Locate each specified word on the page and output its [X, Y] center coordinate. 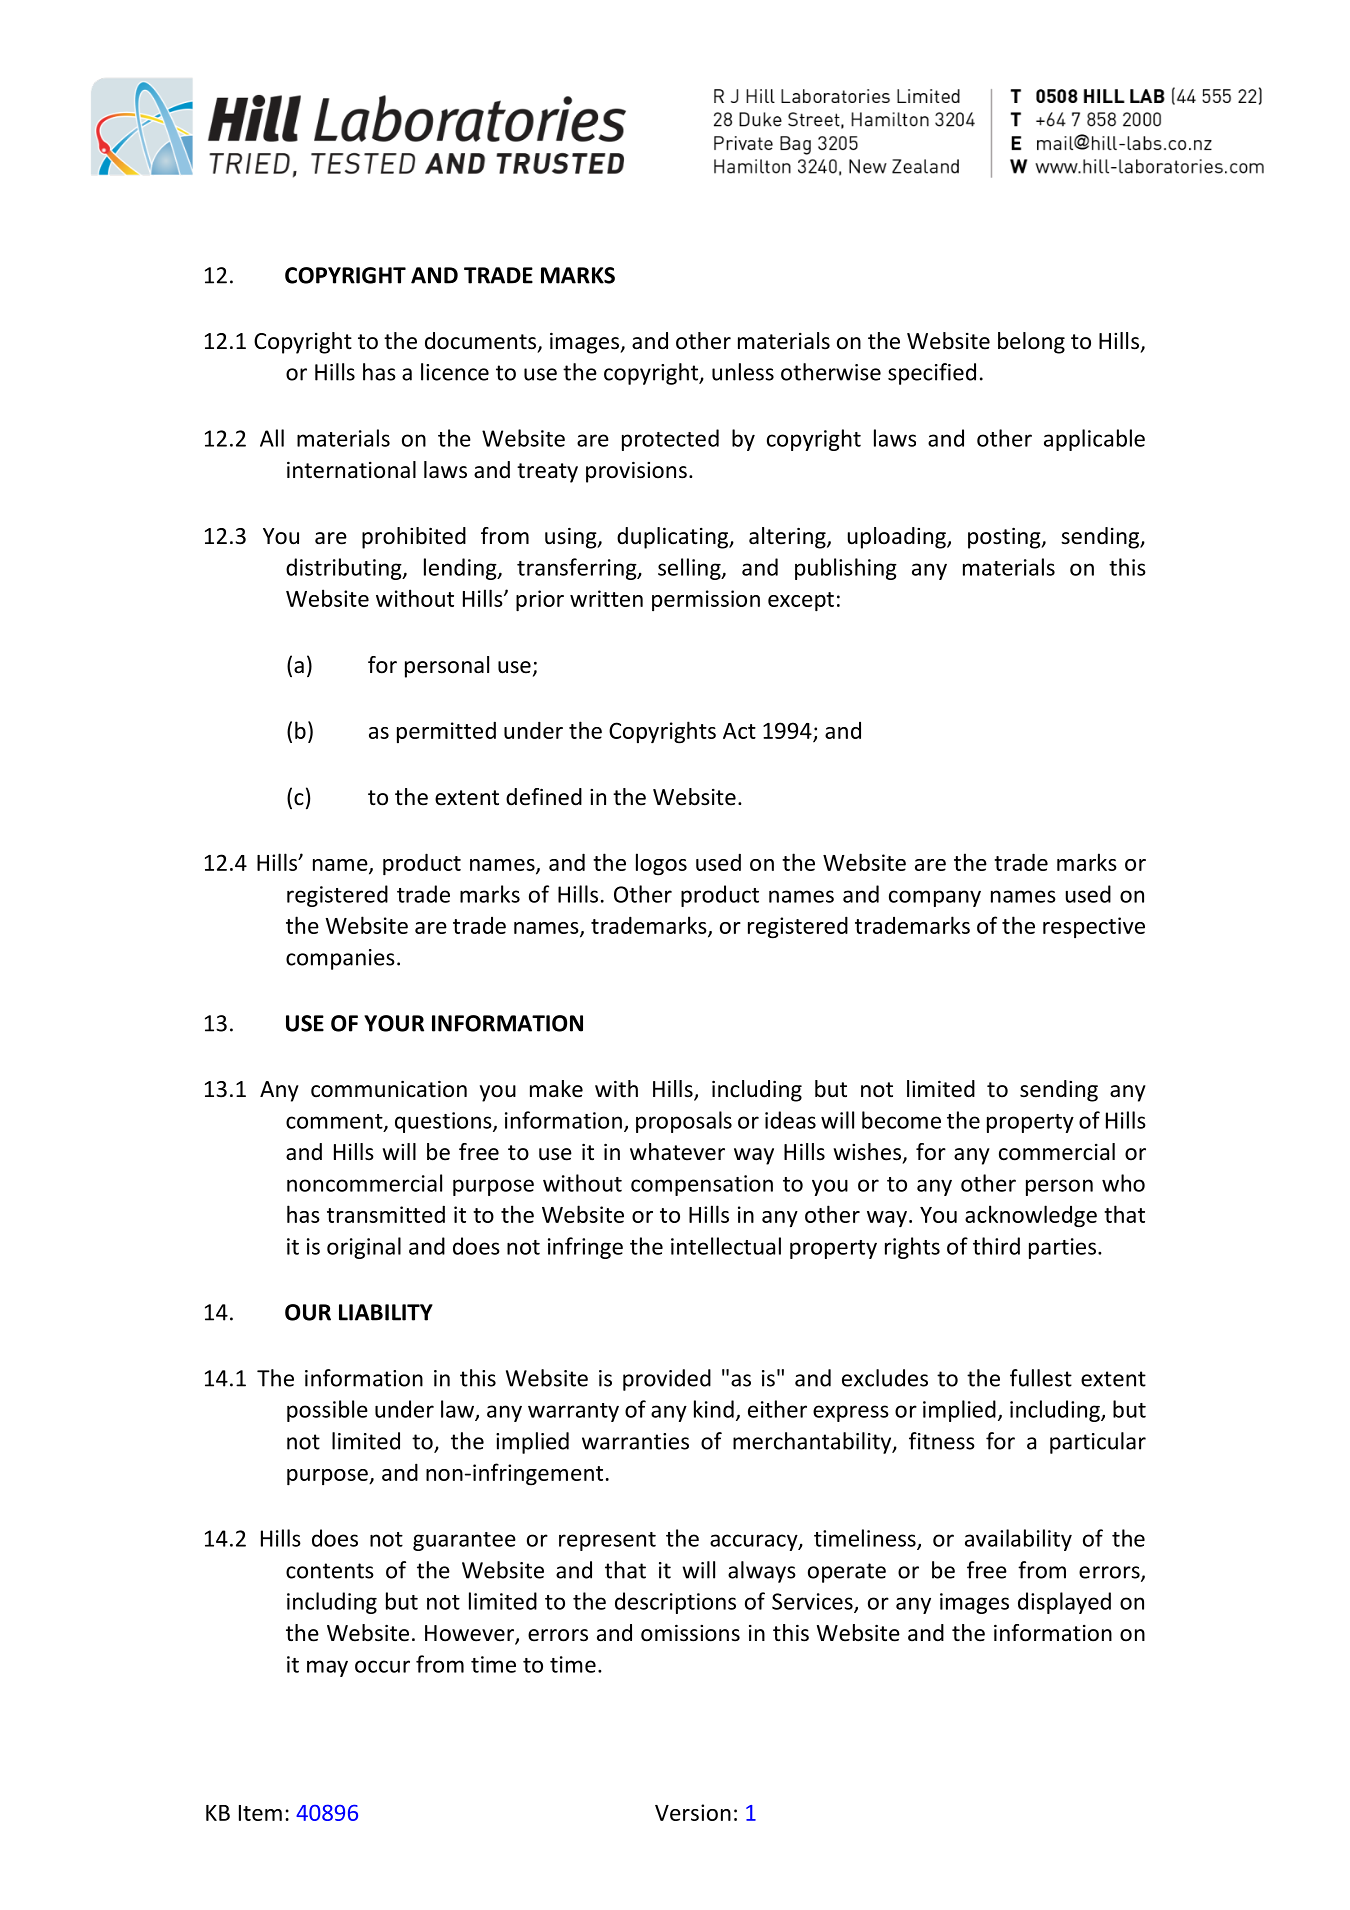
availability [1018, 1540]
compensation [702, 1185]
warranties [635, 1441]
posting [1005, 538]
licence [455, 372]
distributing [345, 569]
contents [330, 1571]
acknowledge [1031, 1216]
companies [340, 959]
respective [1094, 927]
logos [661, 864]
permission [706, 600]
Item [260, 1813]
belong [1031, 343]
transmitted [386, 1214]
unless [743, 372]
